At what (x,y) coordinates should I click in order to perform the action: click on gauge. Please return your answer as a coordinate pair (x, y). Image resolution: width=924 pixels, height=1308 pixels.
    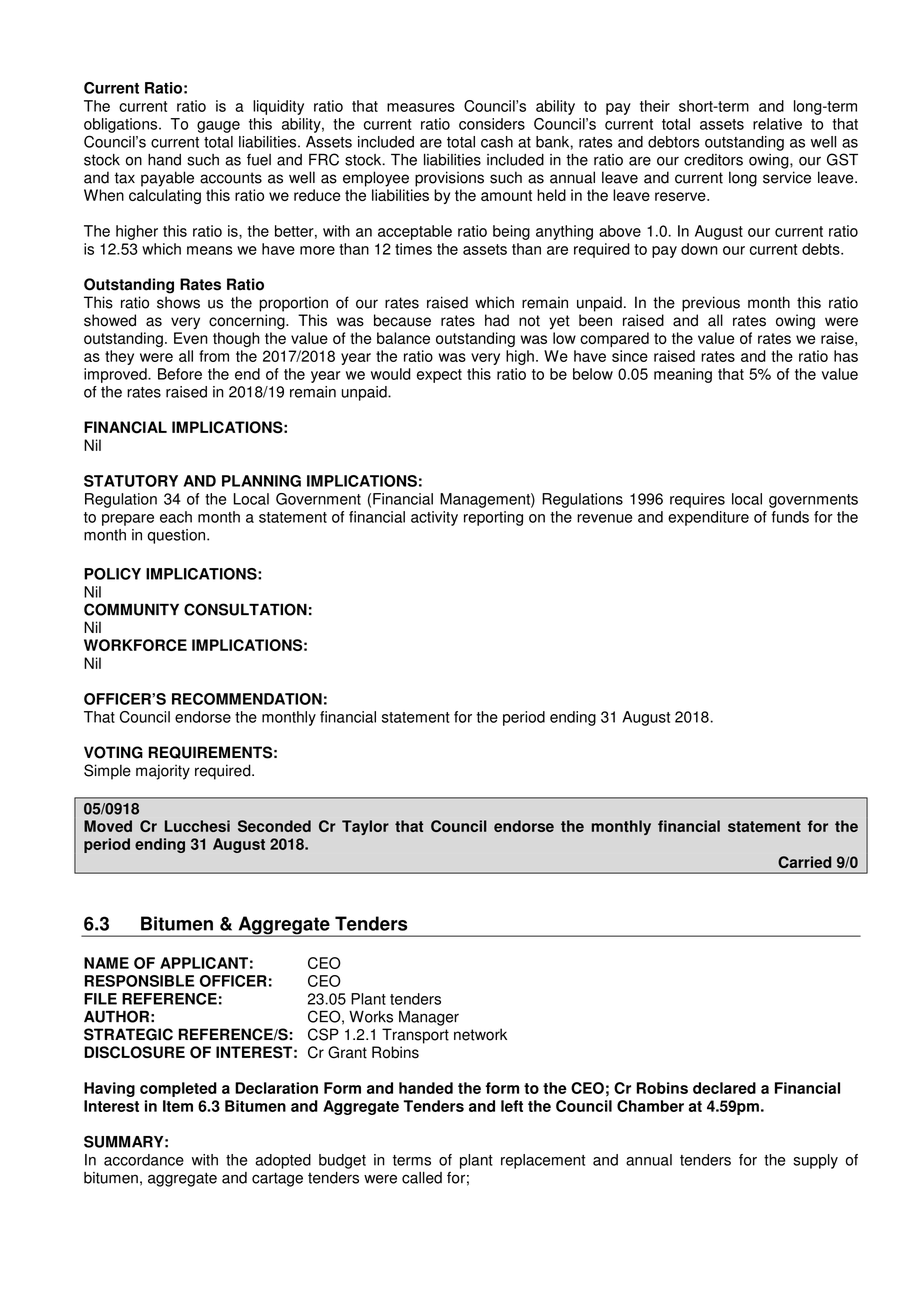
    Looking at the image, I should click on (218, 127).
